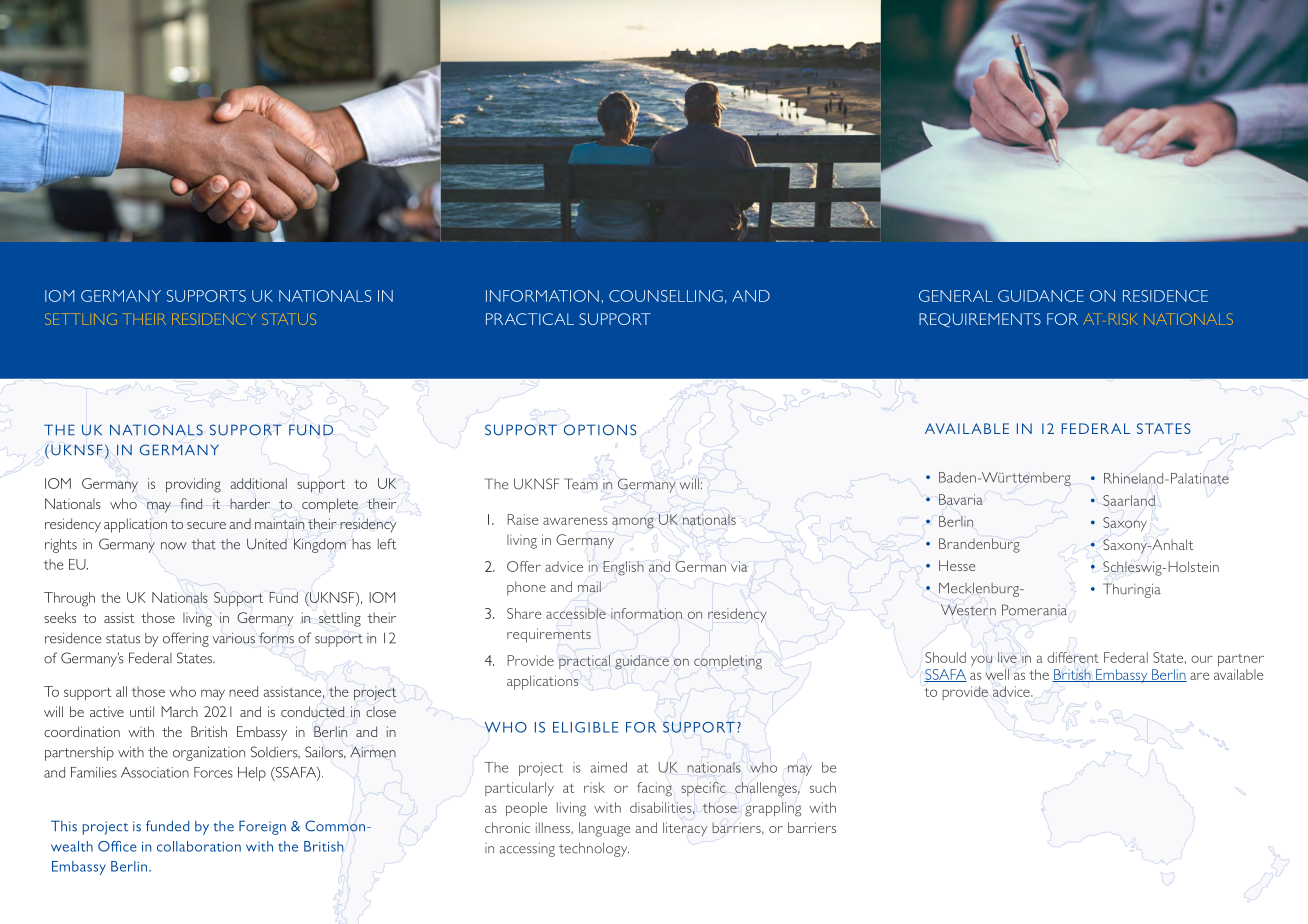  Describe the element at coordinates (600, 430) in the screenshot. I see `OPTIONS` at that location.
